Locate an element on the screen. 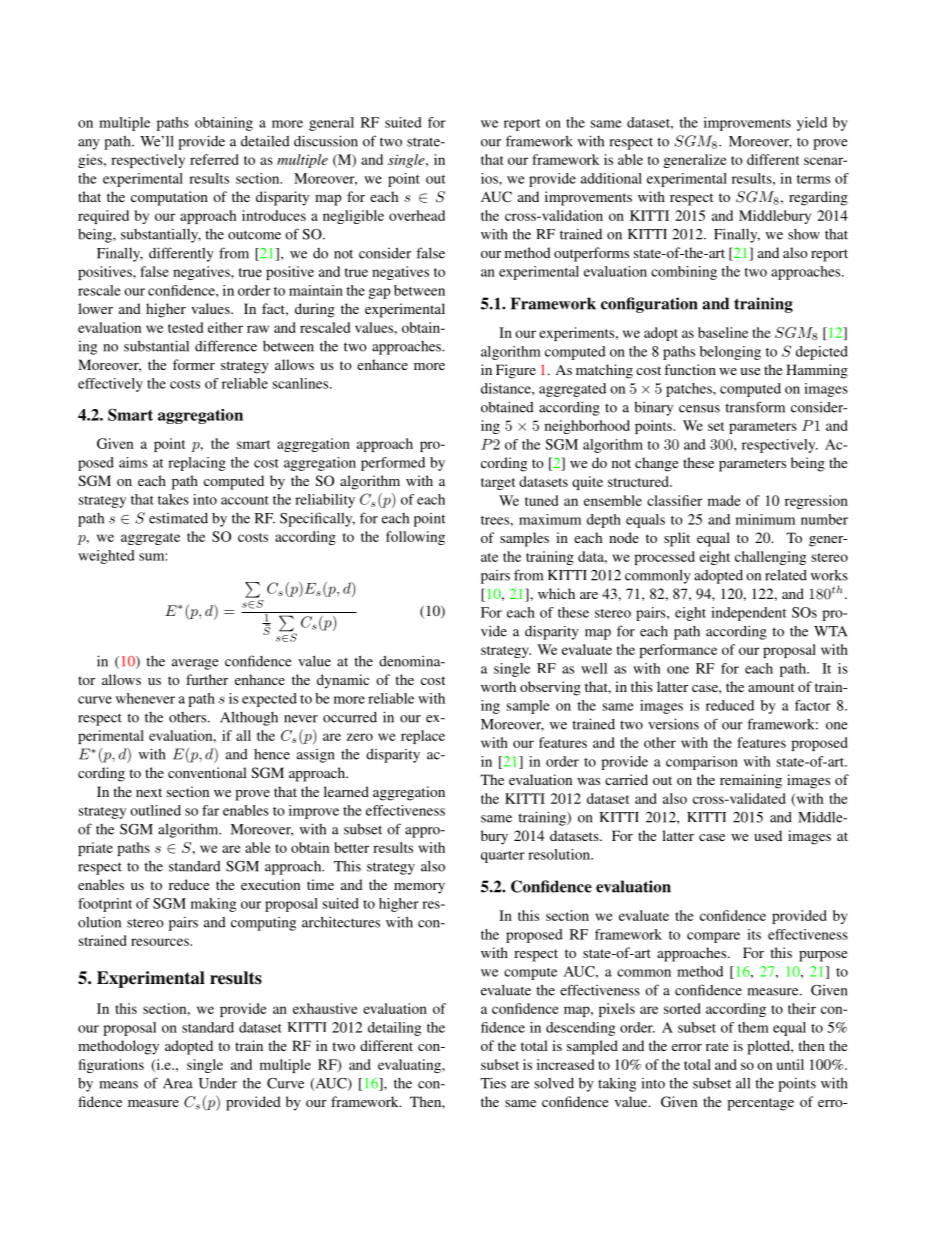 The width and height of the screenshot is (952, 1233). Area is located at coordinates (178, 1083).
